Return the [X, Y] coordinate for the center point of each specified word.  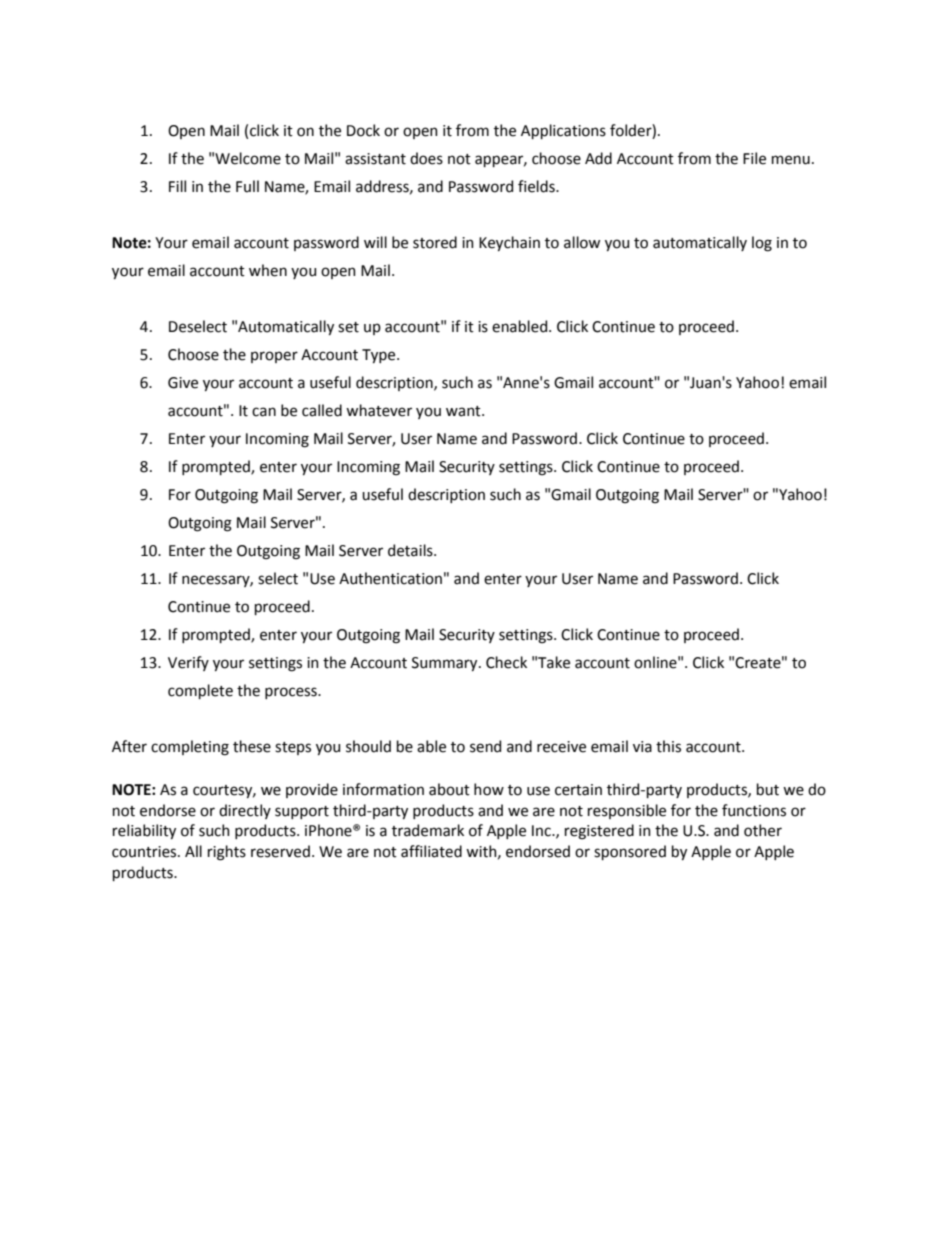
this [668, 746]
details [411, 550]
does [426, 158]
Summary [446, 664]
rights [227, 853]
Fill [177, 186]
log [762, 244]
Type [380, 356]
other [763, 830]
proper [274, 357]
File [754, 158]
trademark [428, 830]
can [264, 412]
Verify [188, 663]
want [464, 411]
